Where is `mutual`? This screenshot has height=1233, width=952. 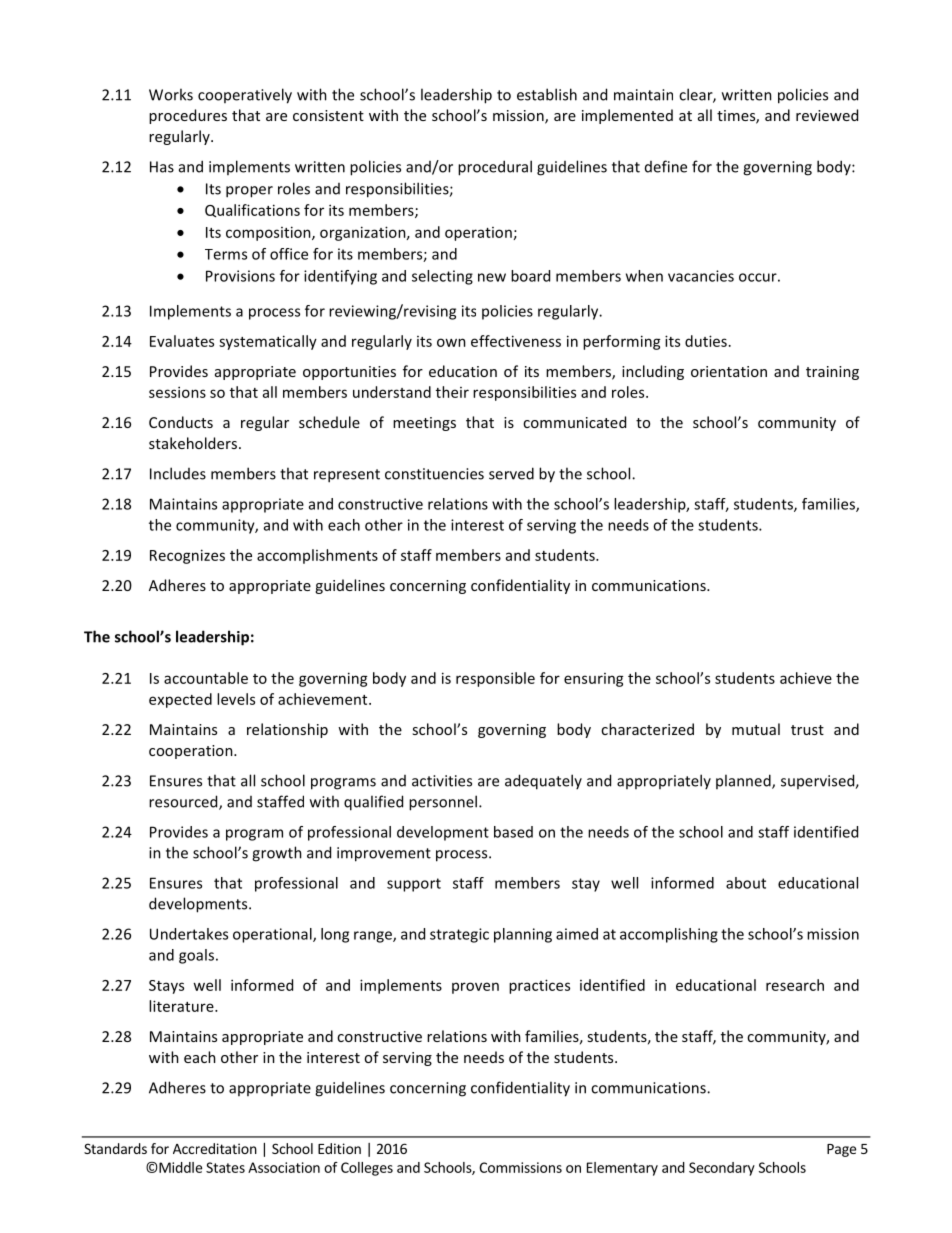 mutual is located at coordinates (756, 729).
